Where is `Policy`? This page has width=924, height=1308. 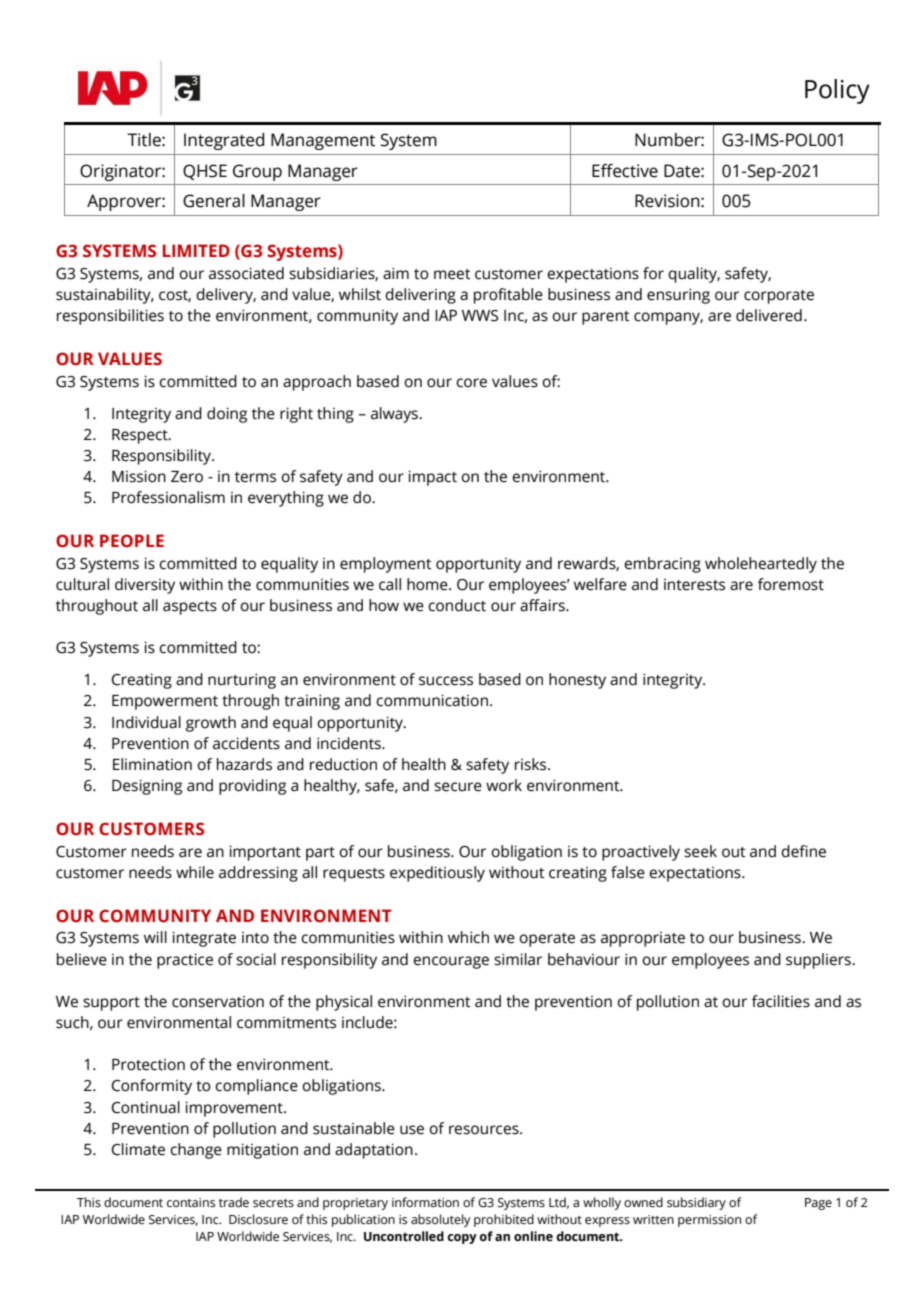 Policy is located at coordinates (837, 91).
